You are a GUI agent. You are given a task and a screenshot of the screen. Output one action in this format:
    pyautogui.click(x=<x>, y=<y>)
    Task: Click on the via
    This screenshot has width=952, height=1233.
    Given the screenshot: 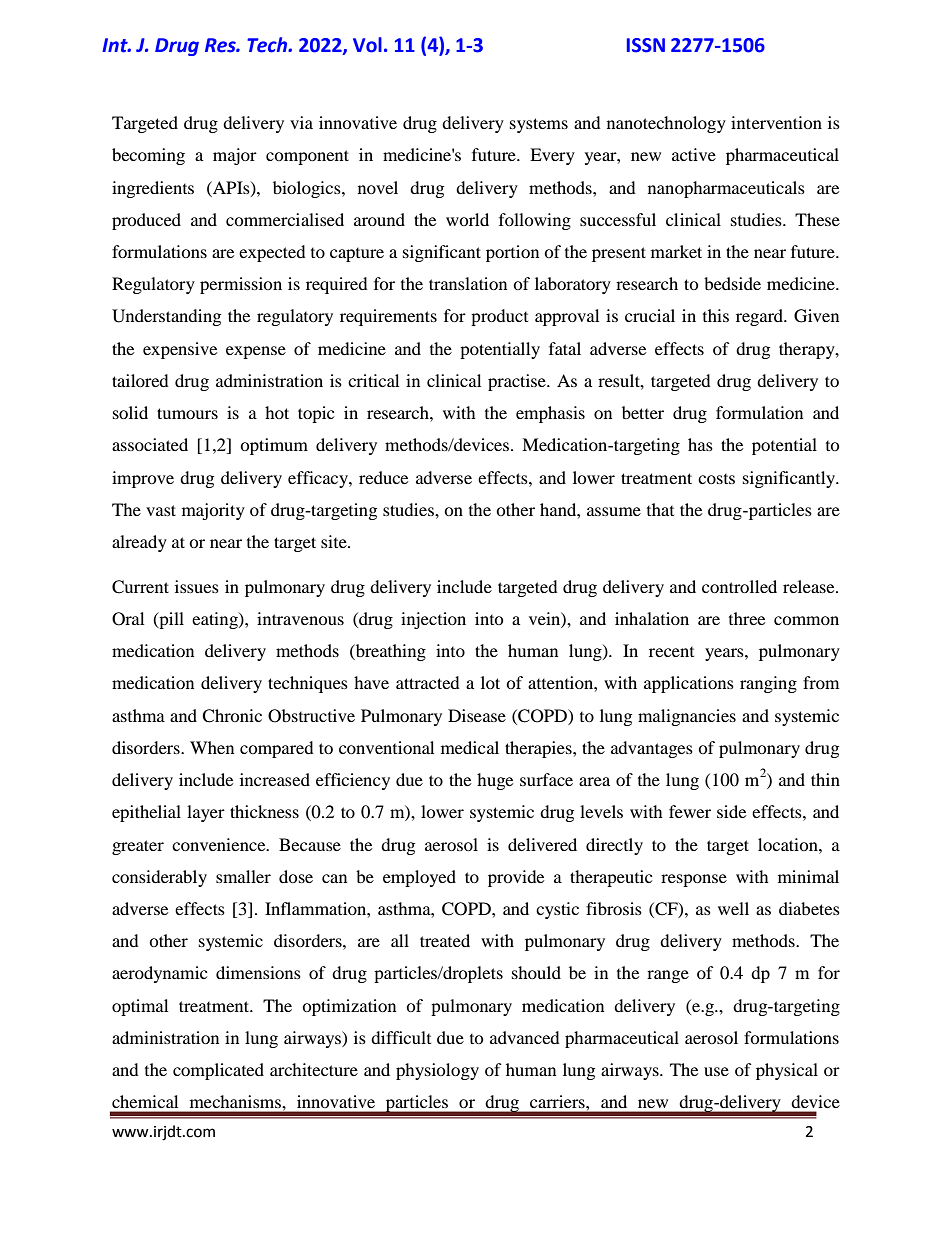 What is the action you would take?
    pyautogui.click(x=301, y=122)
